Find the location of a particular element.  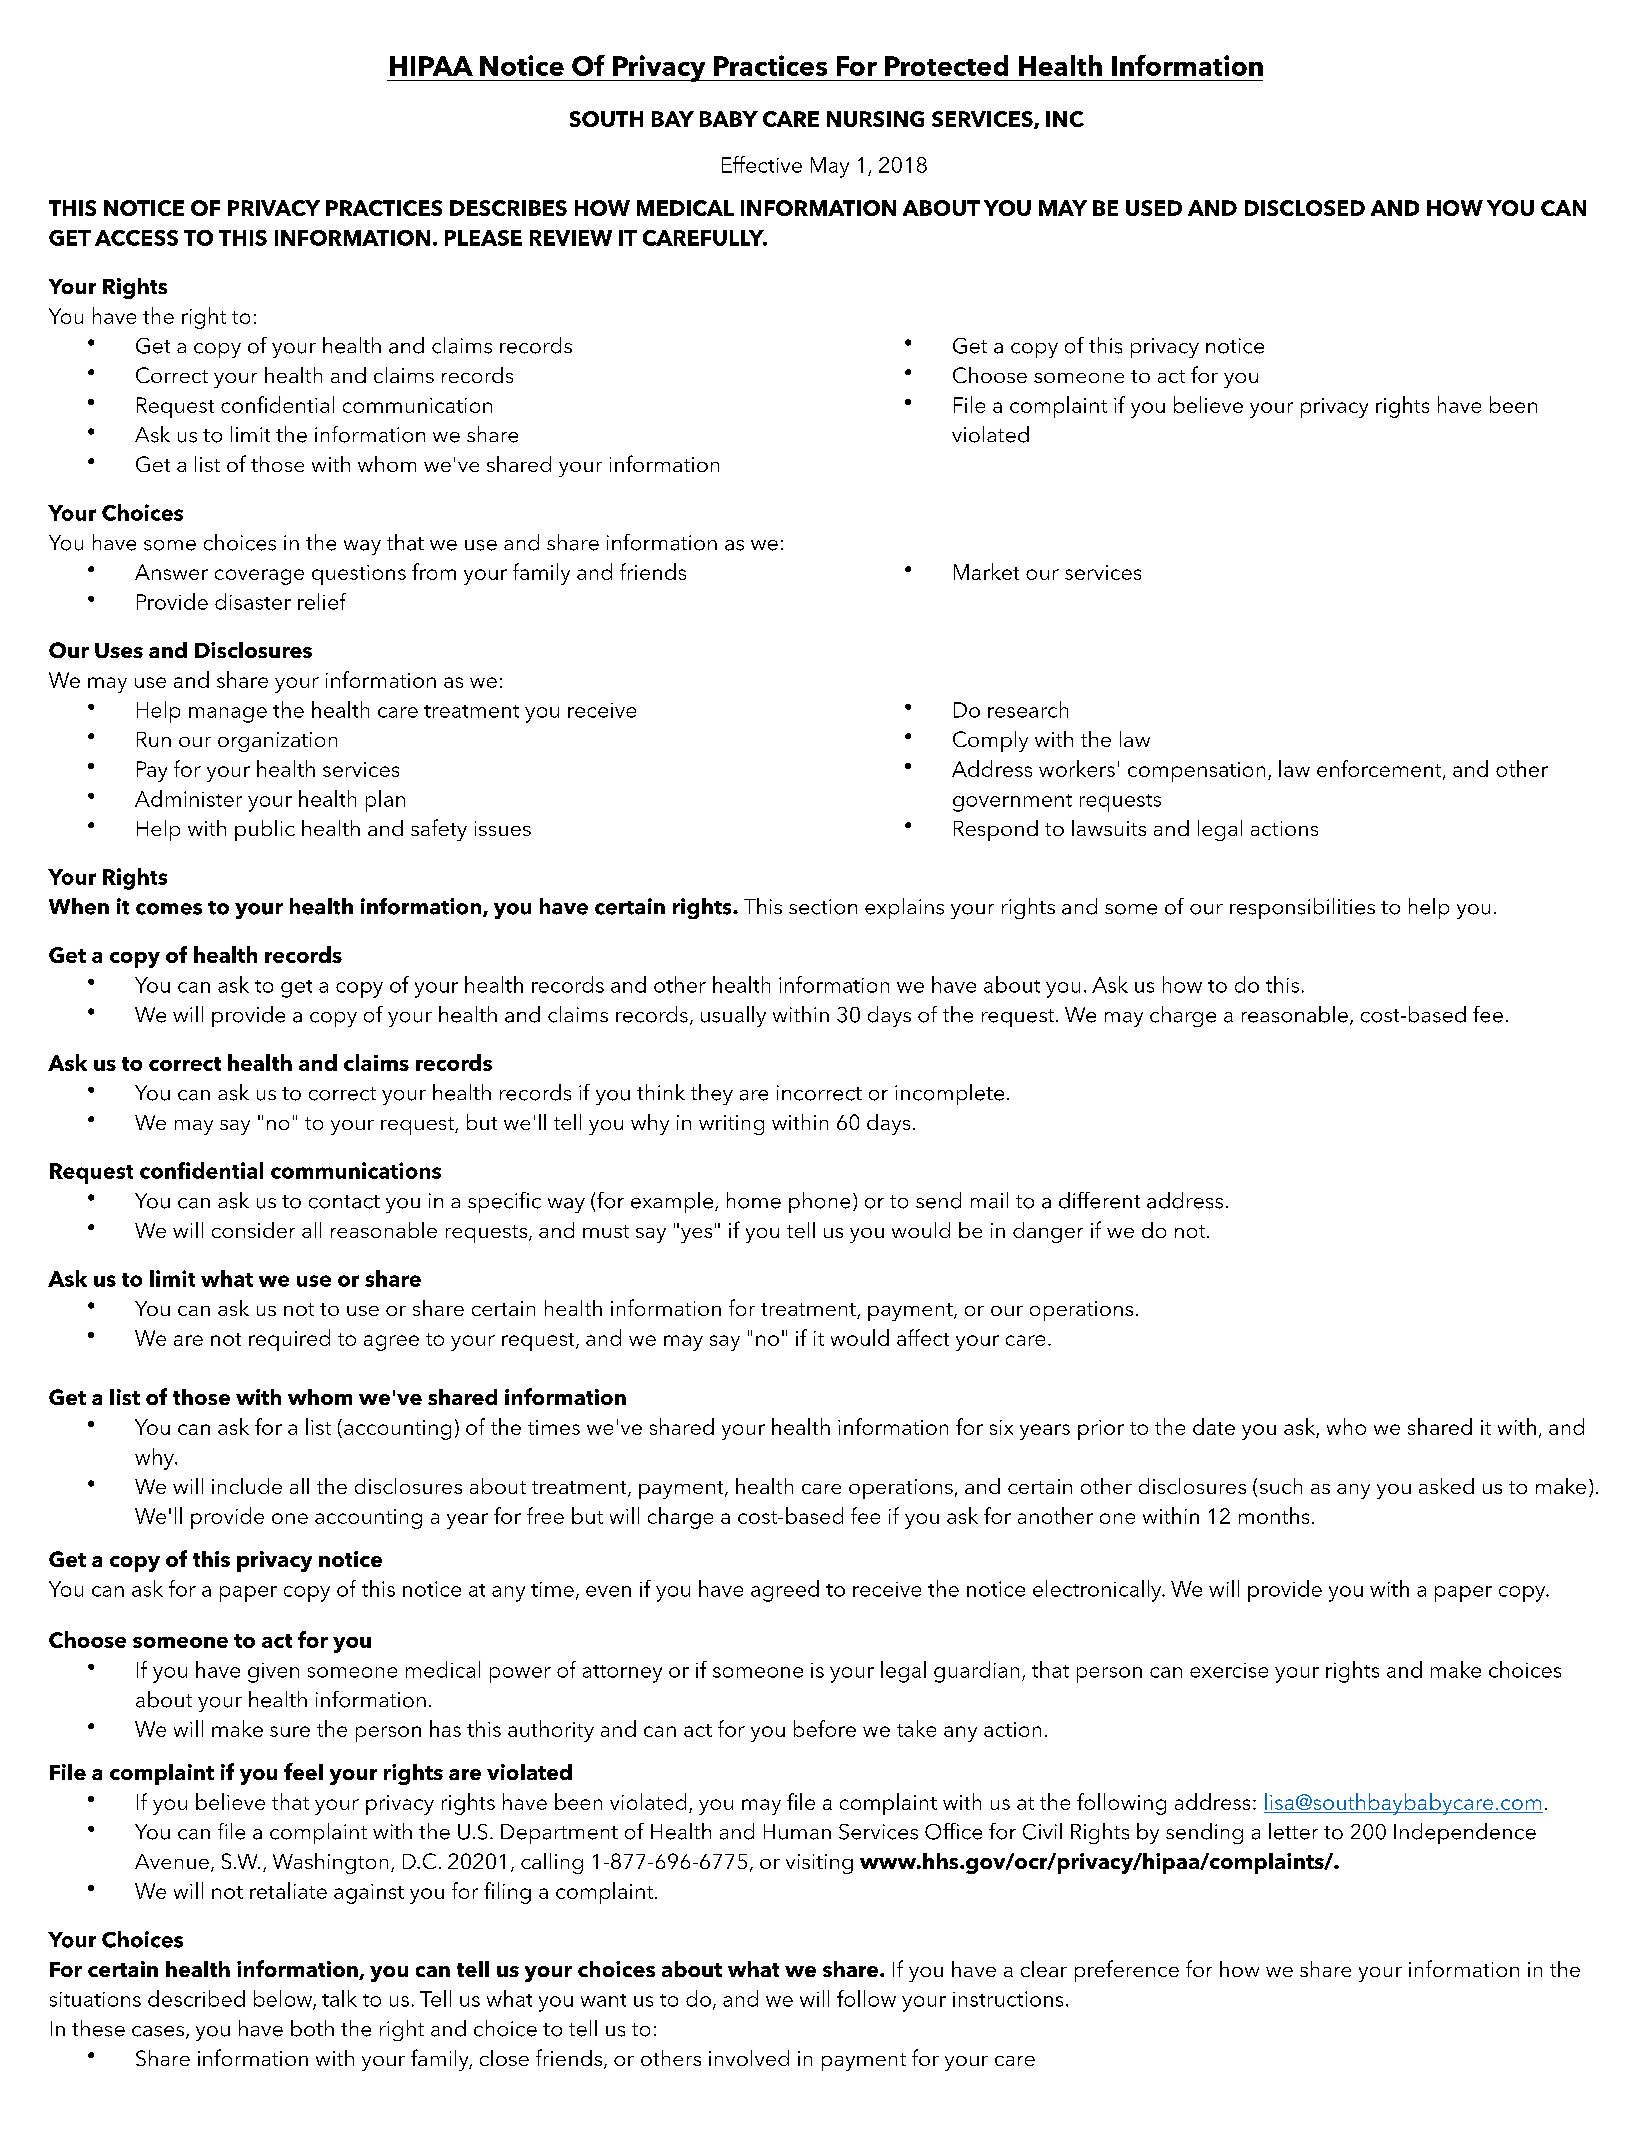

section is located at coordinates (823, 907).
